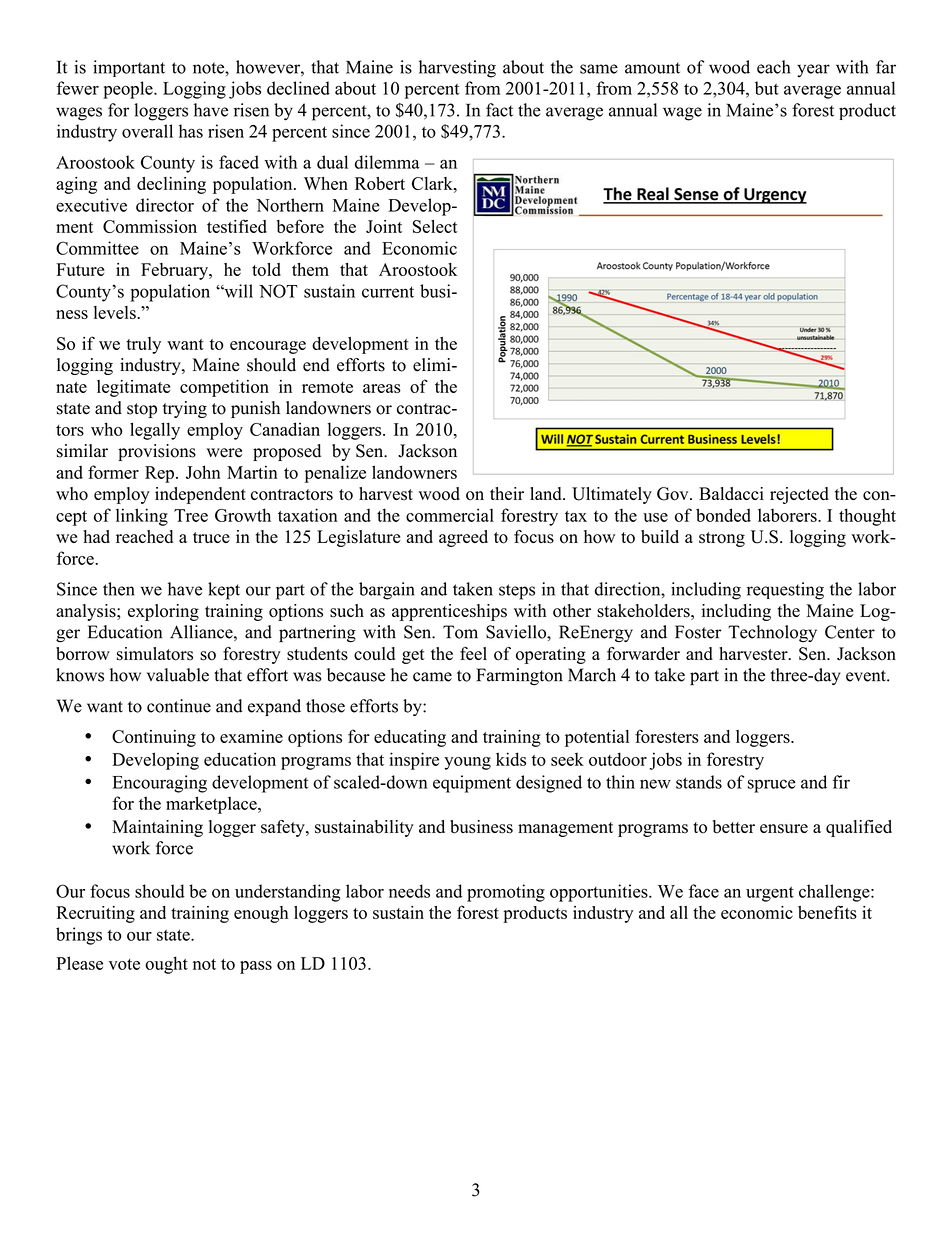  Describe the element at coordinates (506, 893) in the screenshot. I see `promoting` at that location.
